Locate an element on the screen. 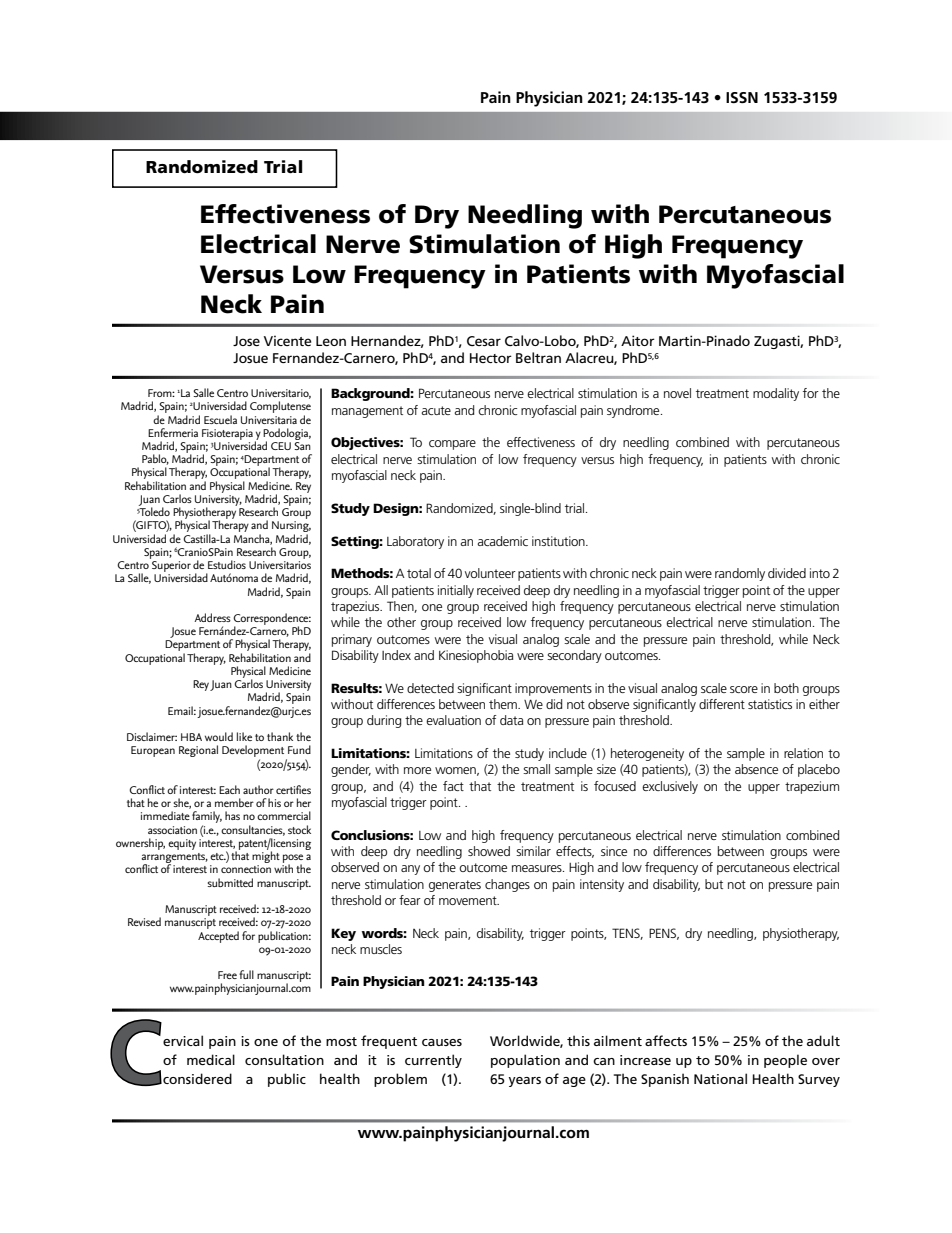  Address is located at coordinates (212, 617).
